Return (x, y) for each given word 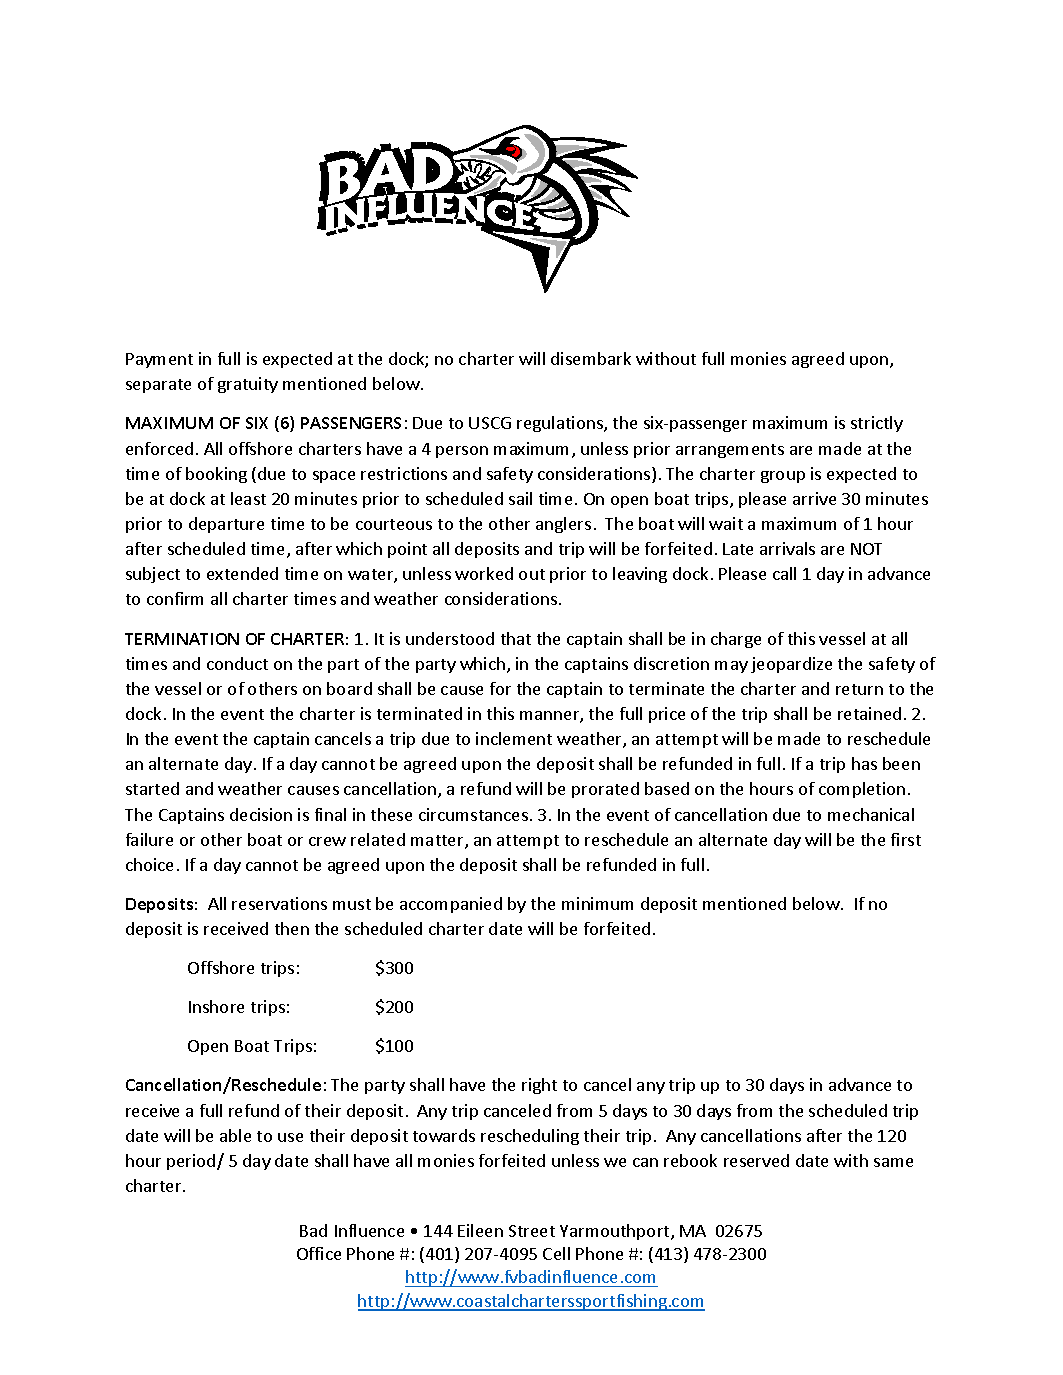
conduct (237, 663)
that (516, 638)
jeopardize (791, 665)
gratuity (248, 385)
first (906, 839)
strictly (877, 424)
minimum (597, 903)
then (292, 928)
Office (319, 1253)
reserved (756, 1160)
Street (532, 1231)
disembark (591, 358)
